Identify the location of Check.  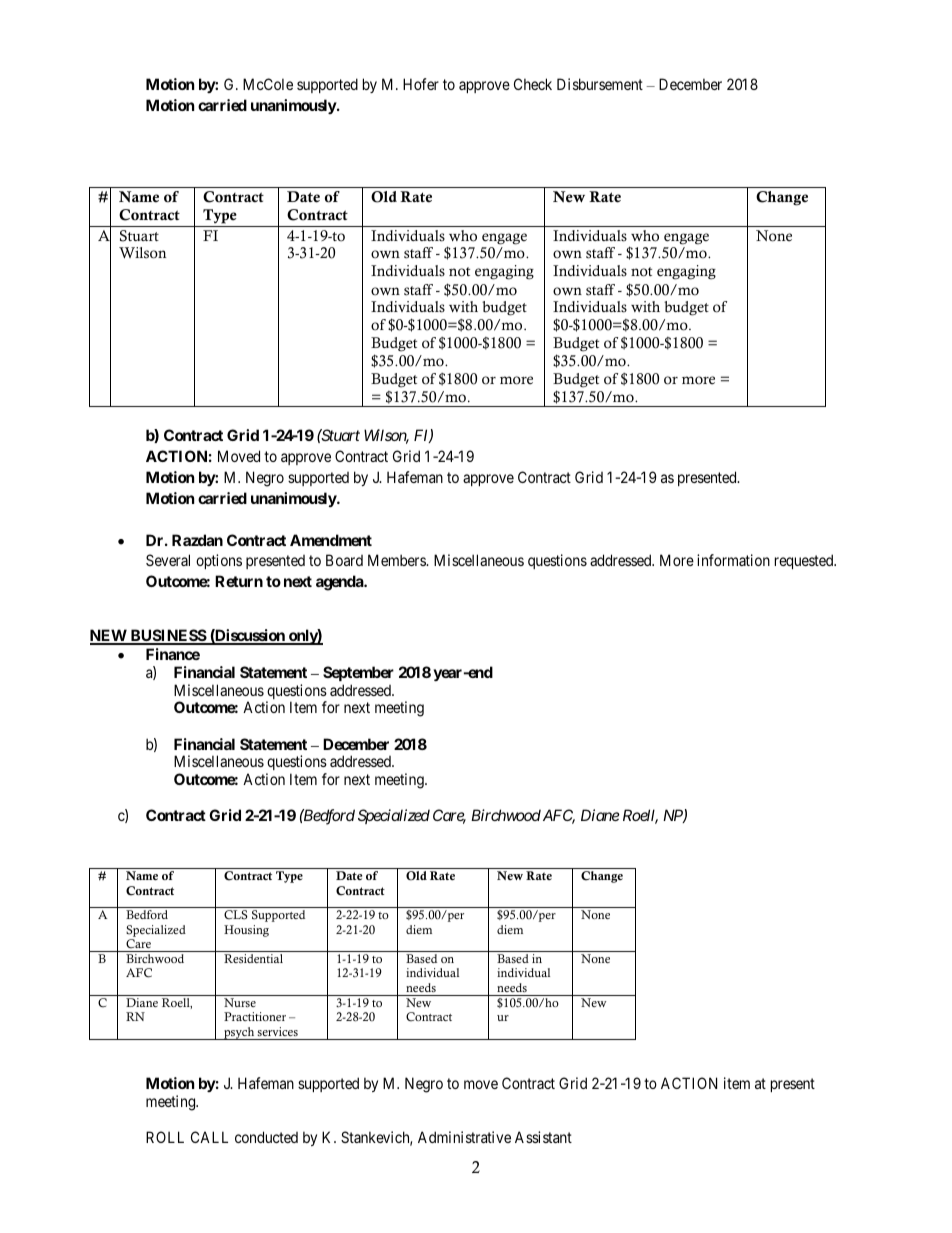
(533, 84).
